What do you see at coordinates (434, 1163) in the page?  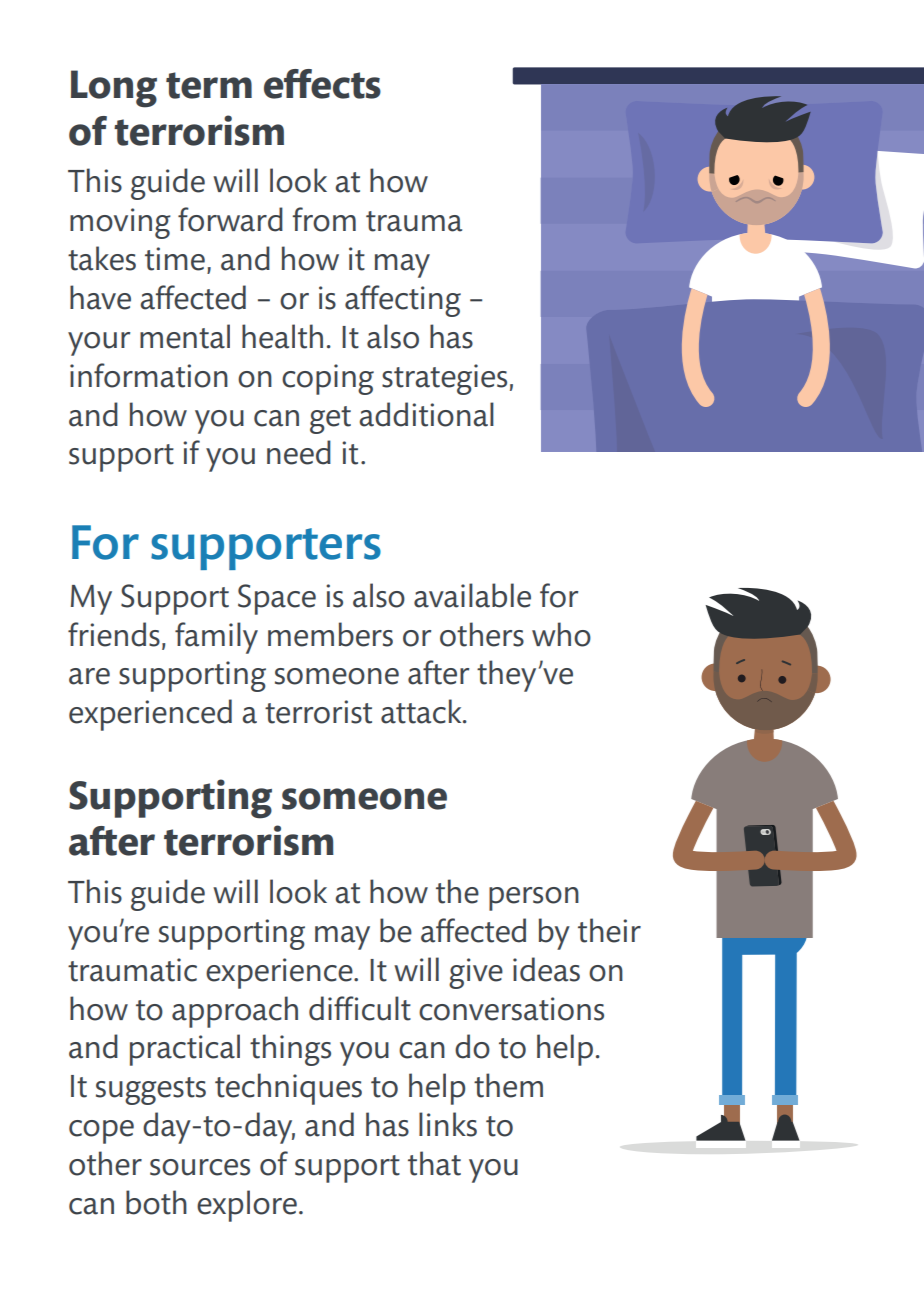 I see `that` at bounding box center [434, 1163].
